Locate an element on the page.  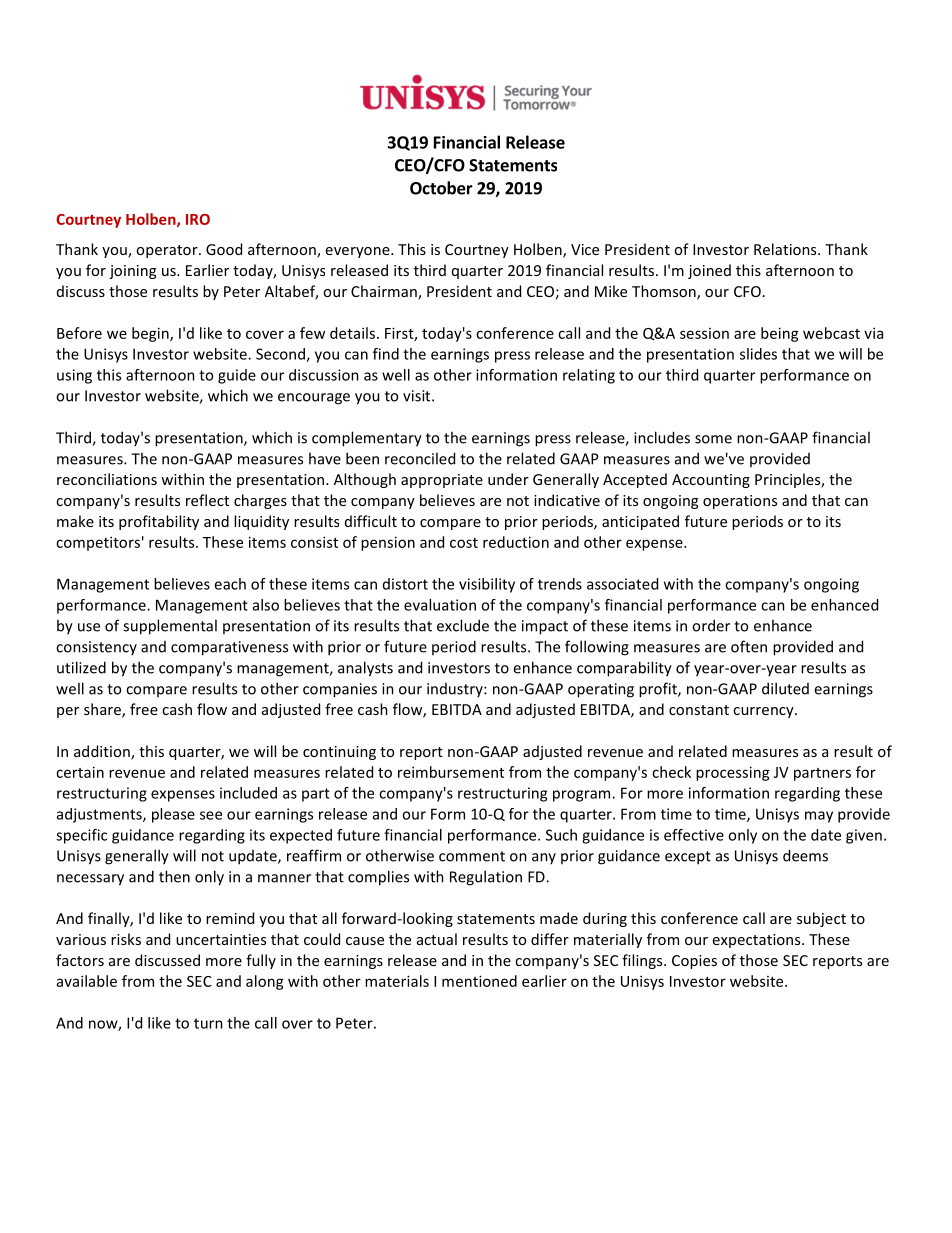
appropriate is located at coordinates (442, 481).
